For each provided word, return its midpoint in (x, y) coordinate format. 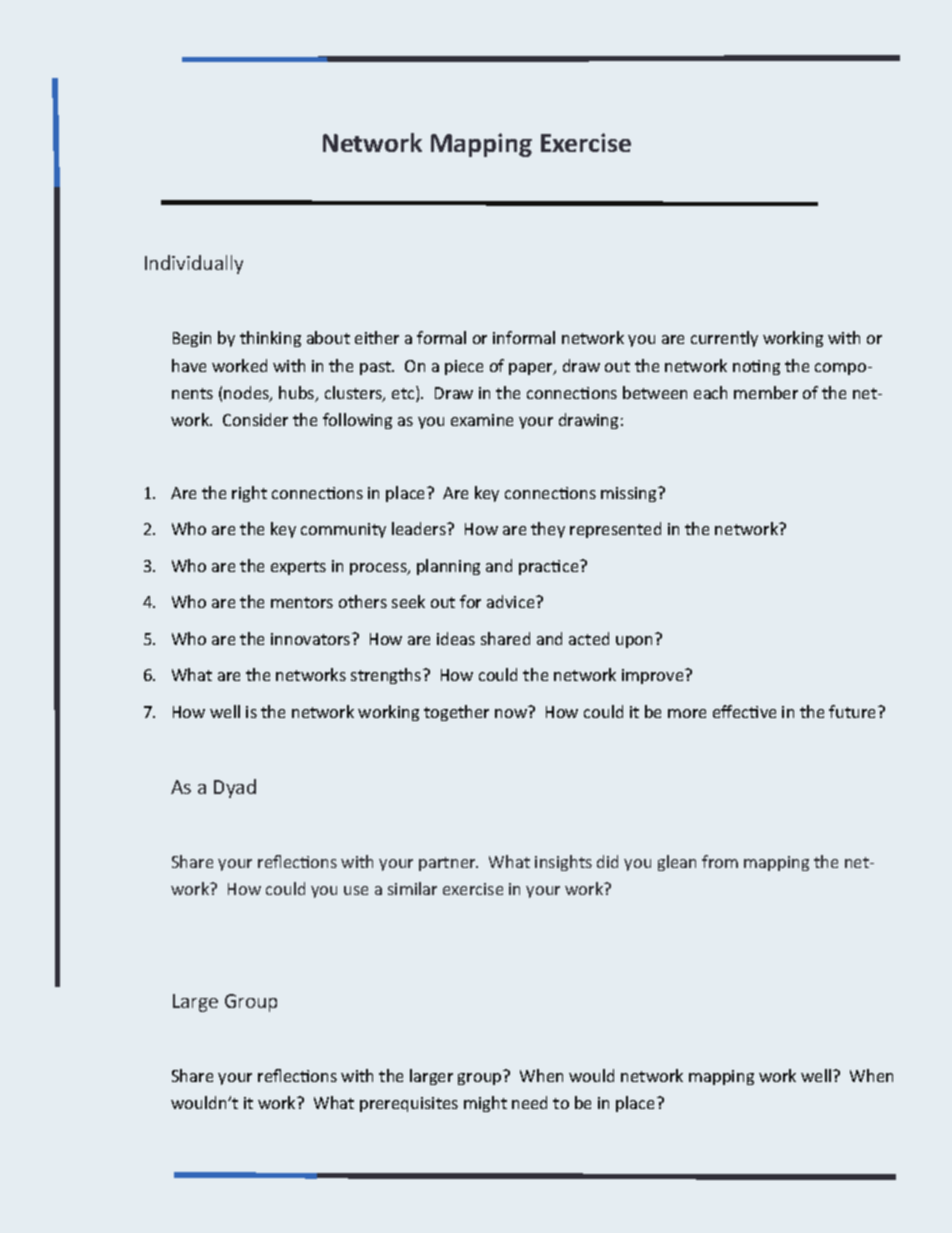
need (529, 1102)
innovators (312, 639)
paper (532, 369)
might (485, 1104)
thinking (270, 339)
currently (724, 339)
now (511, 713)
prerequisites (409, 1104)
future (854, 711)
